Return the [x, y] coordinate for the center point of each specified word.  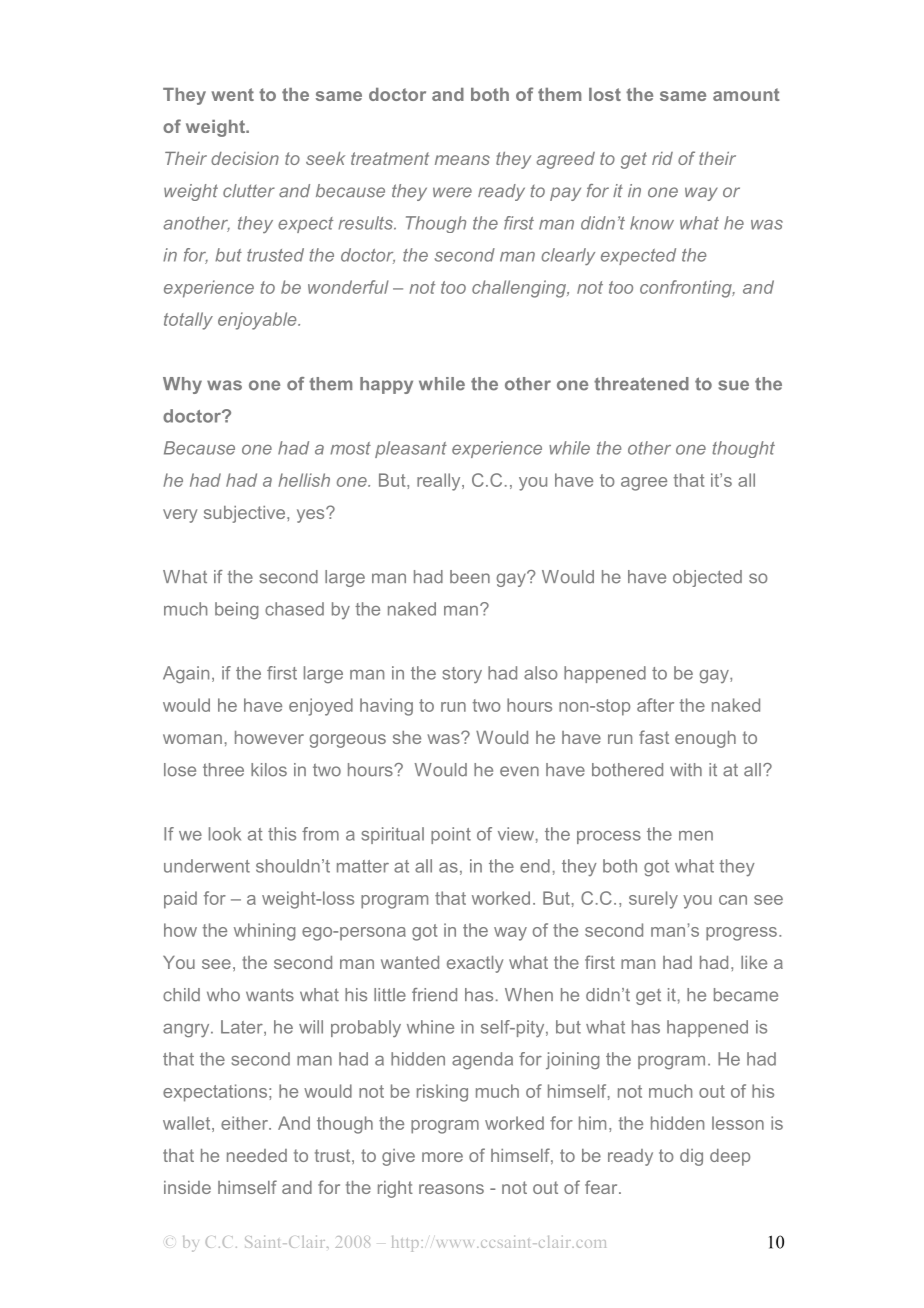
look [225, 834]
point [451, 835]
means [462, 160]
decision [245, 158]
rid [662, 158]
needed [257, 1155]
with [686, 769]
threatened [641, 384]
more [442, 1157]
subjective [244, 514]
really [440, 482]
